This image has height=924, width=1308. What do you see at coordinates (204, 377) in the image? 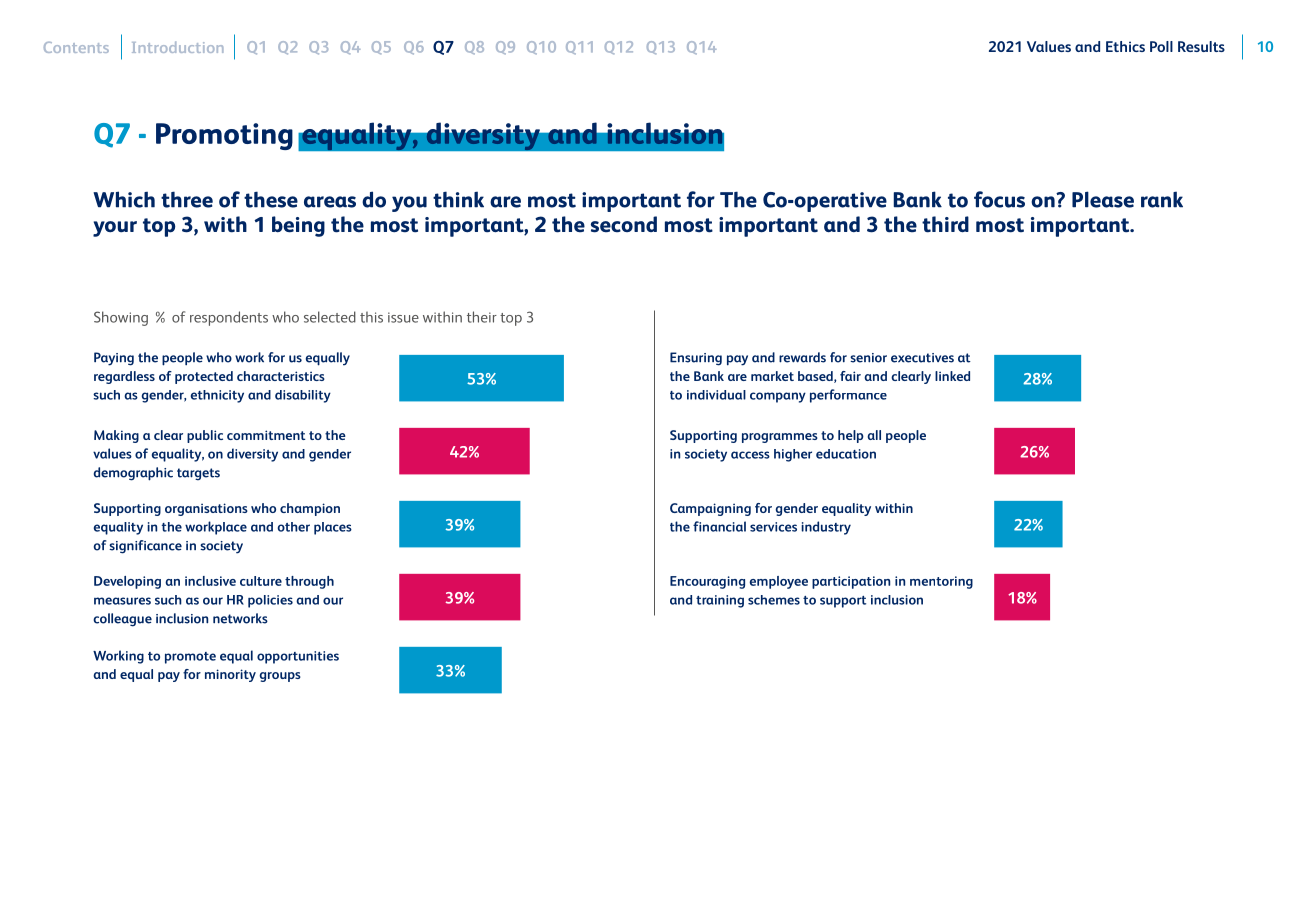
I see `protected` at bounding box center [204, 377].
